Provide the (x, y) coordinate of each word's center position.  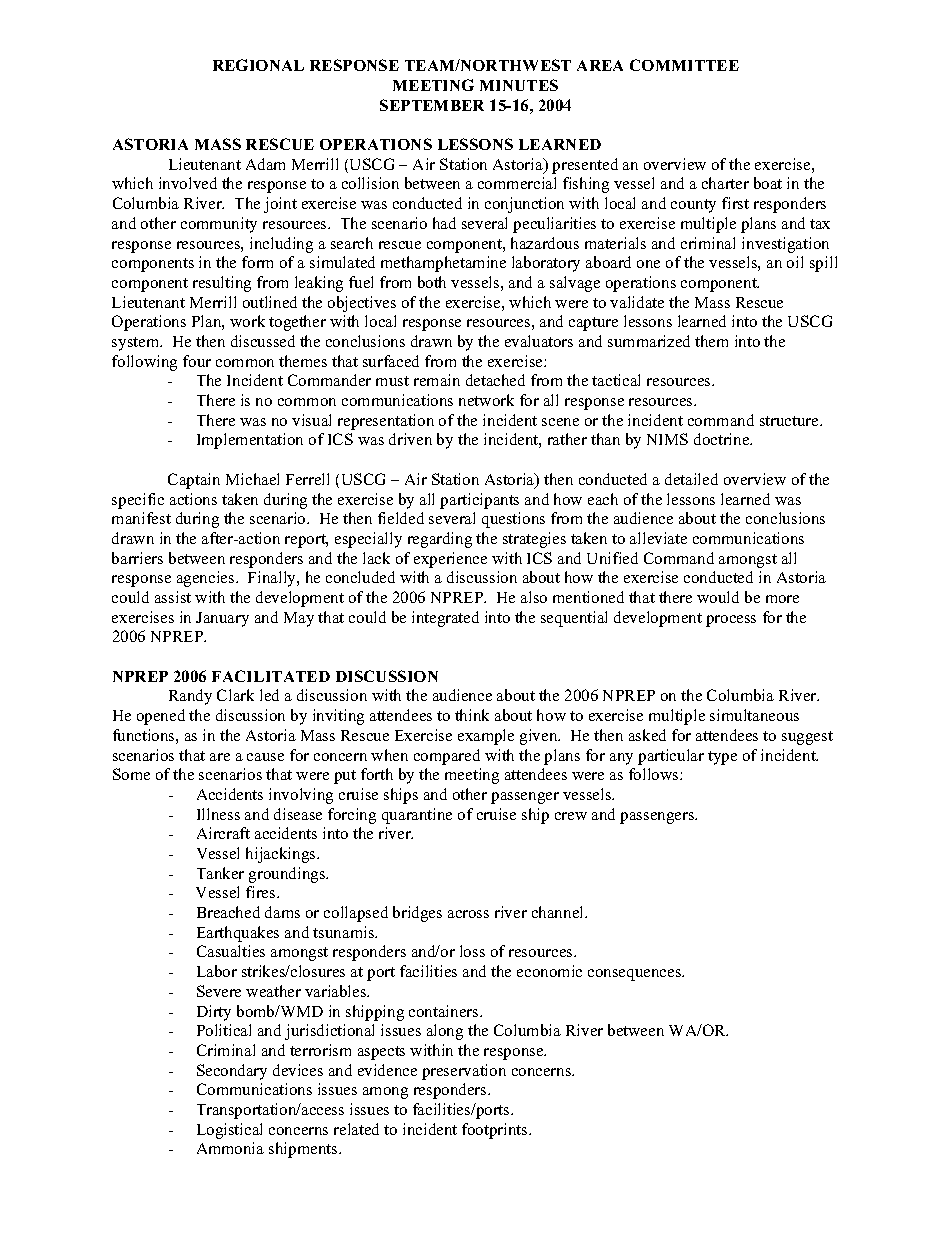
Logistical (229, 1131)
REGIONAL (258, 65)
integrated (445, 619)
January (222, 619)
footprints (496, 1131)
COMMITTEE (684, 65)
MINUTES (519, 85)
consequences (636, 975)
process (731, 621)
